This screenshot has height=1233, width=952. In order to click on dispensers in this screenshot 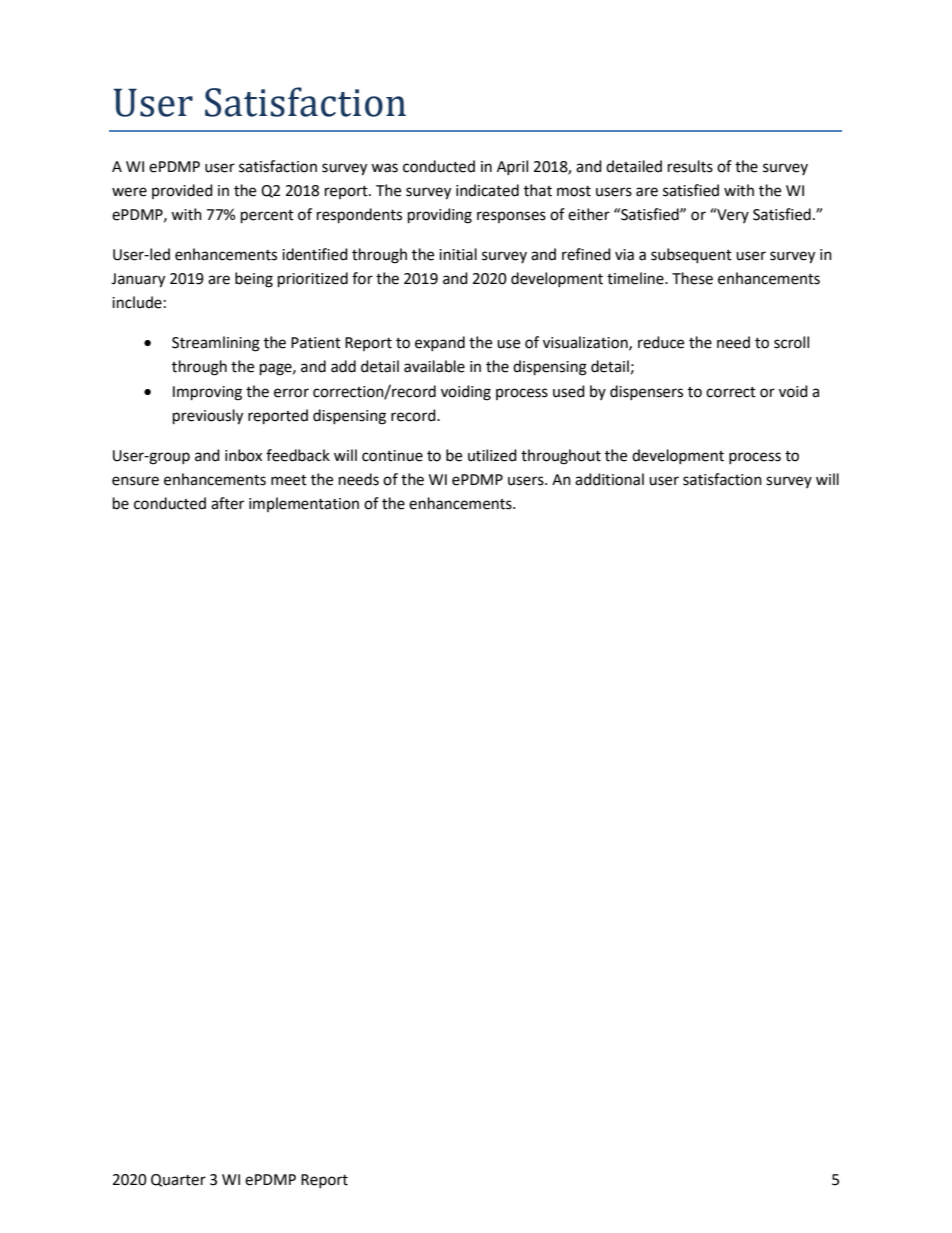, I will do `click(646, 392)`.
